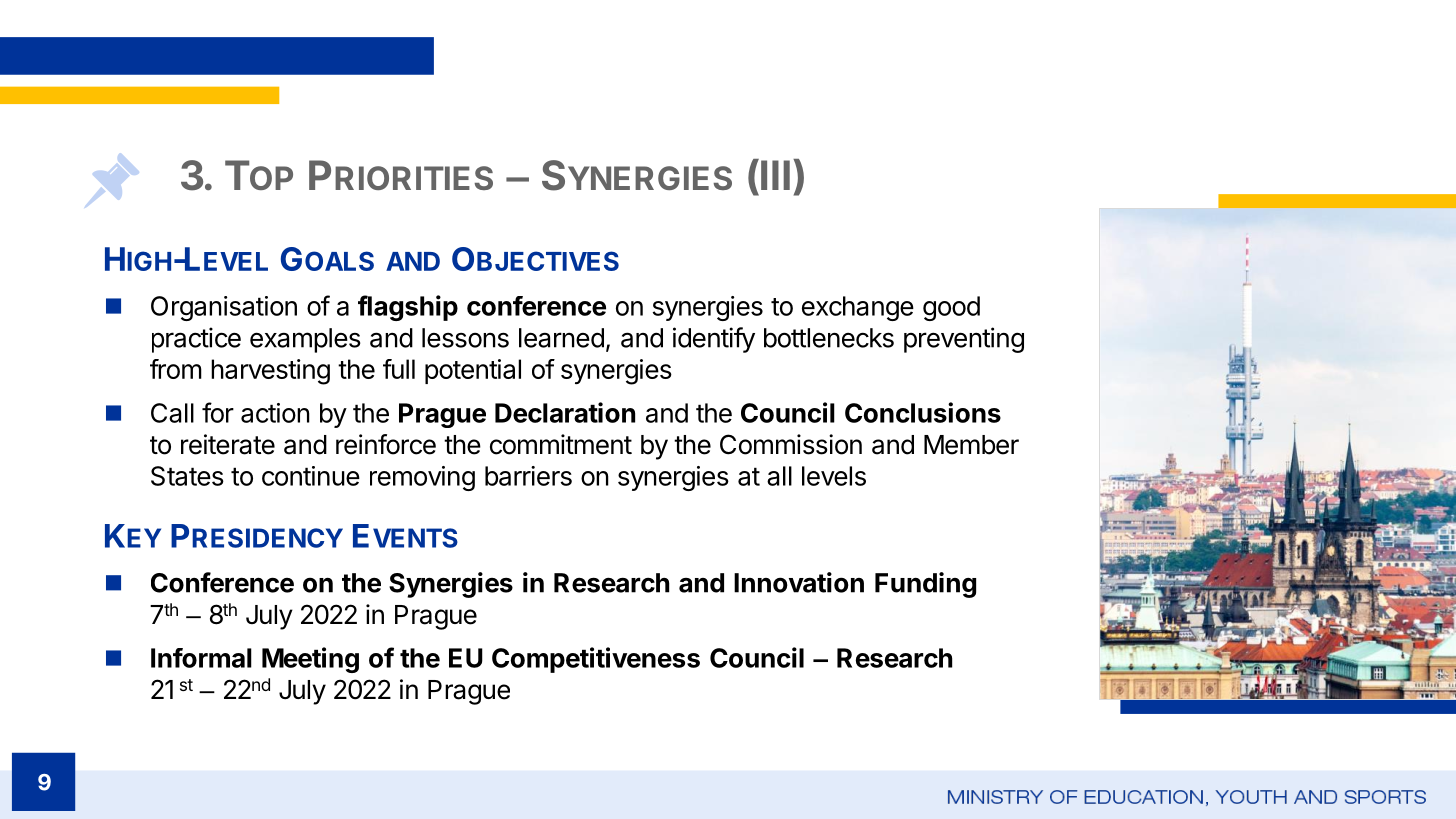  I want to click on learned, so click(561, 338).
